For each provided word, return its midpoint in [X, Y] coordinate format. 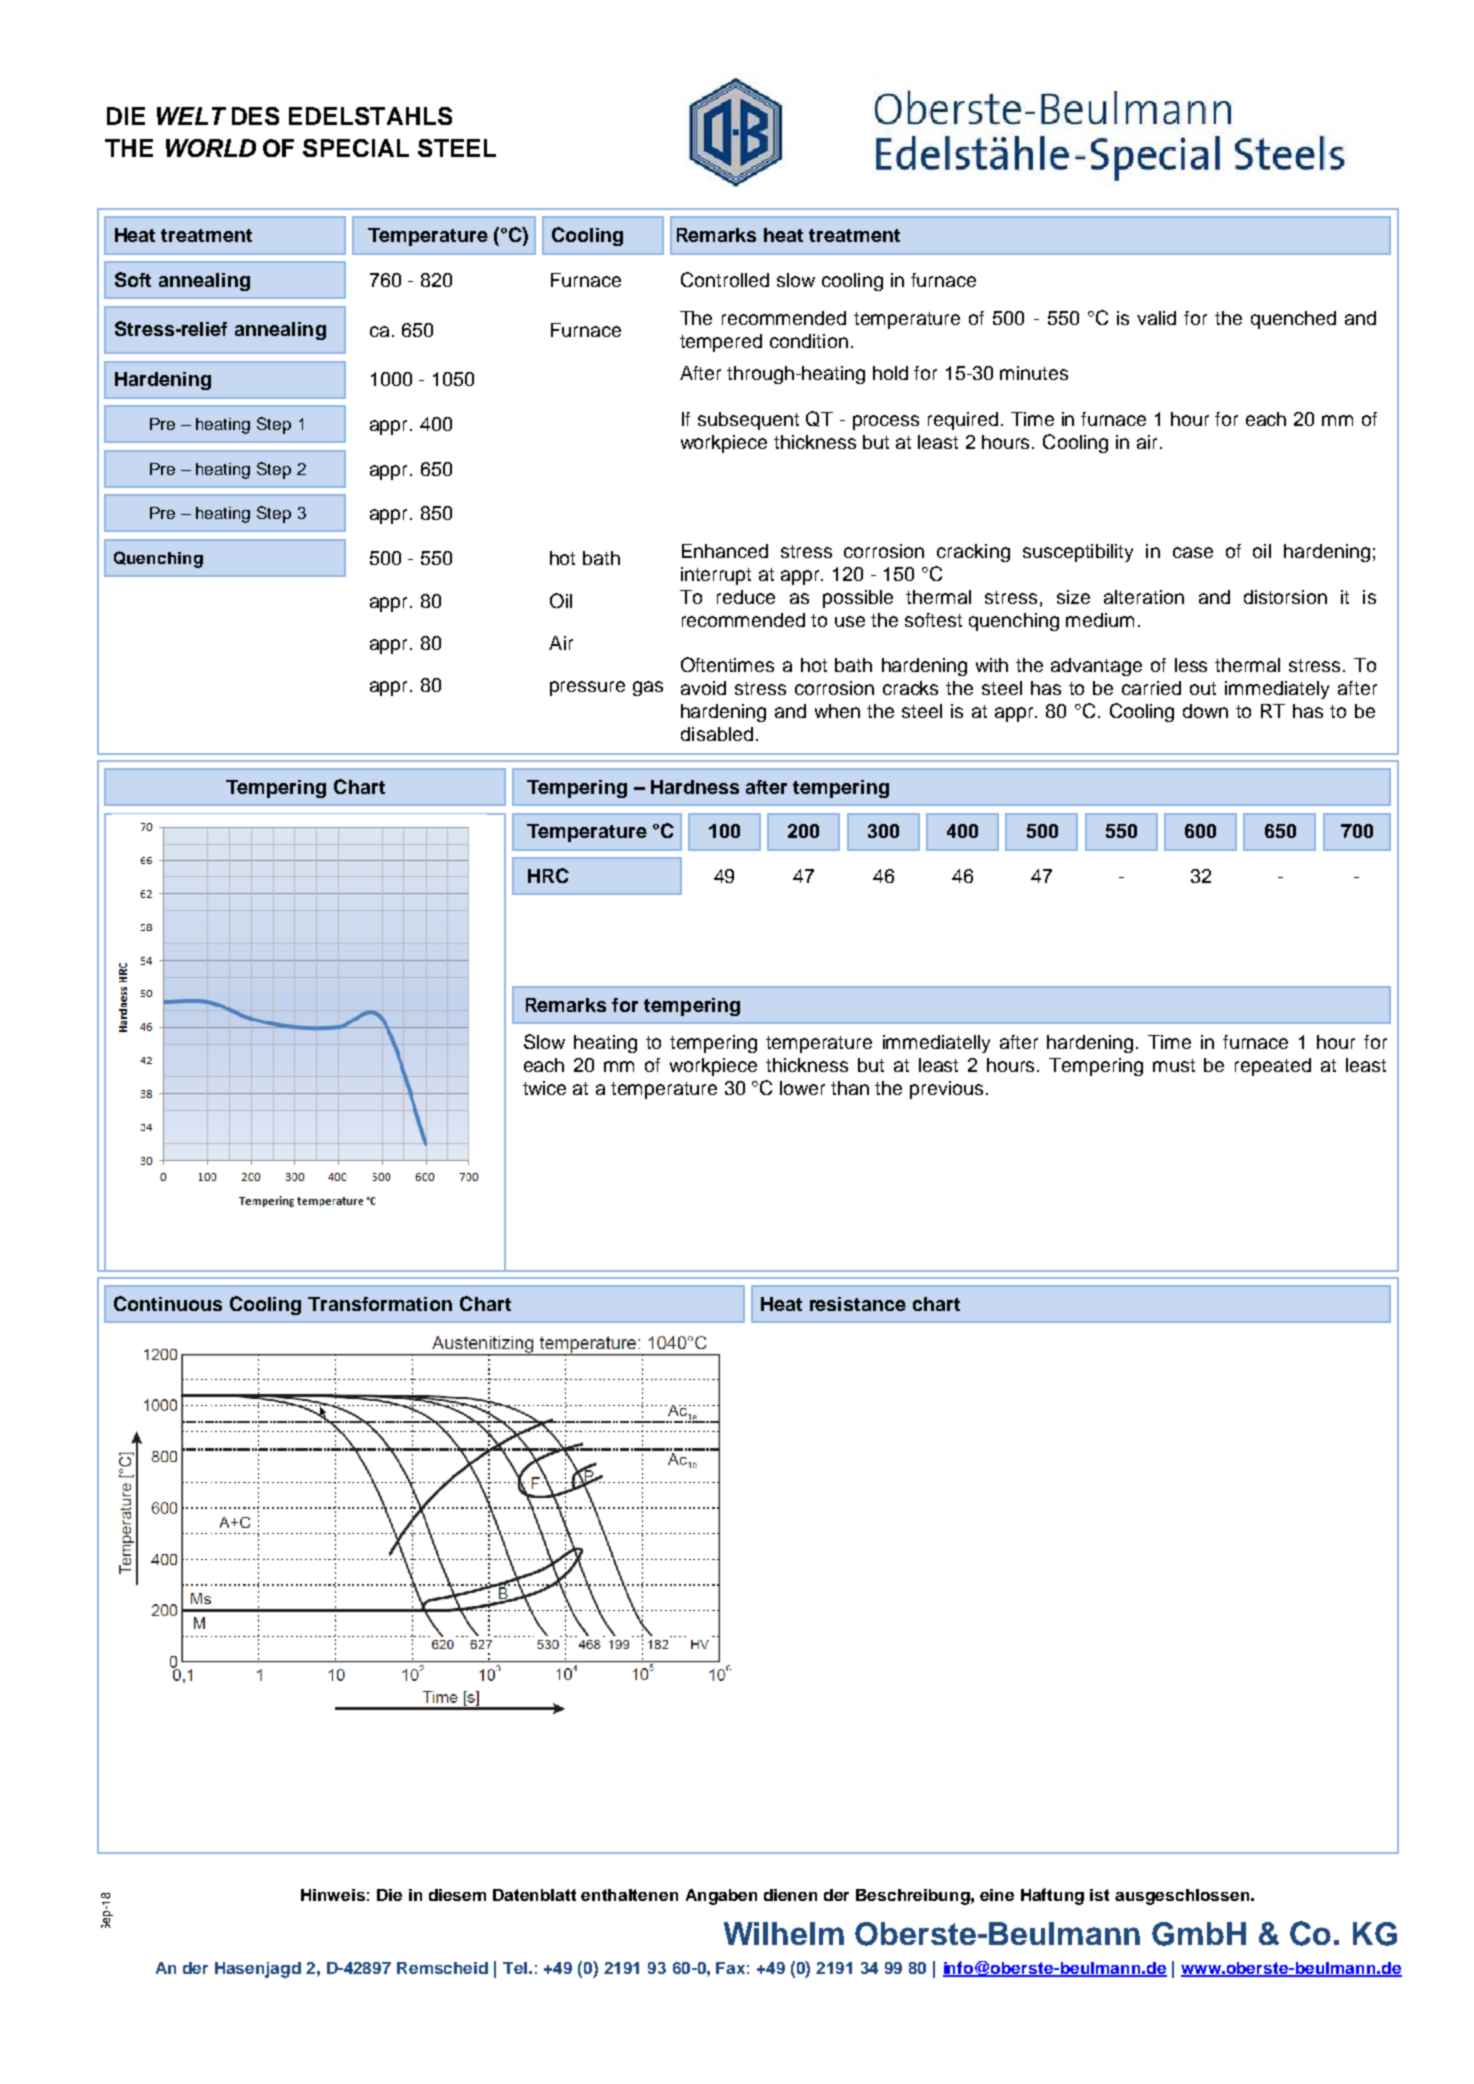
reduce [746, 597]
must [1174, 1065]
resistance [858, 1304]
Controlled [725, 279]
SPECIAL [356, 148]
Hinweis [333, 1895]
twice [544, 1088]
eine [997, 1895]
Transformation [380, 1304]
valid [1156, 318]
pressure [587, 688]
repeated [1273, 1067]
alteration [1144, 597]
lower [802, 1088]
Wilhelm [784, 1933]
